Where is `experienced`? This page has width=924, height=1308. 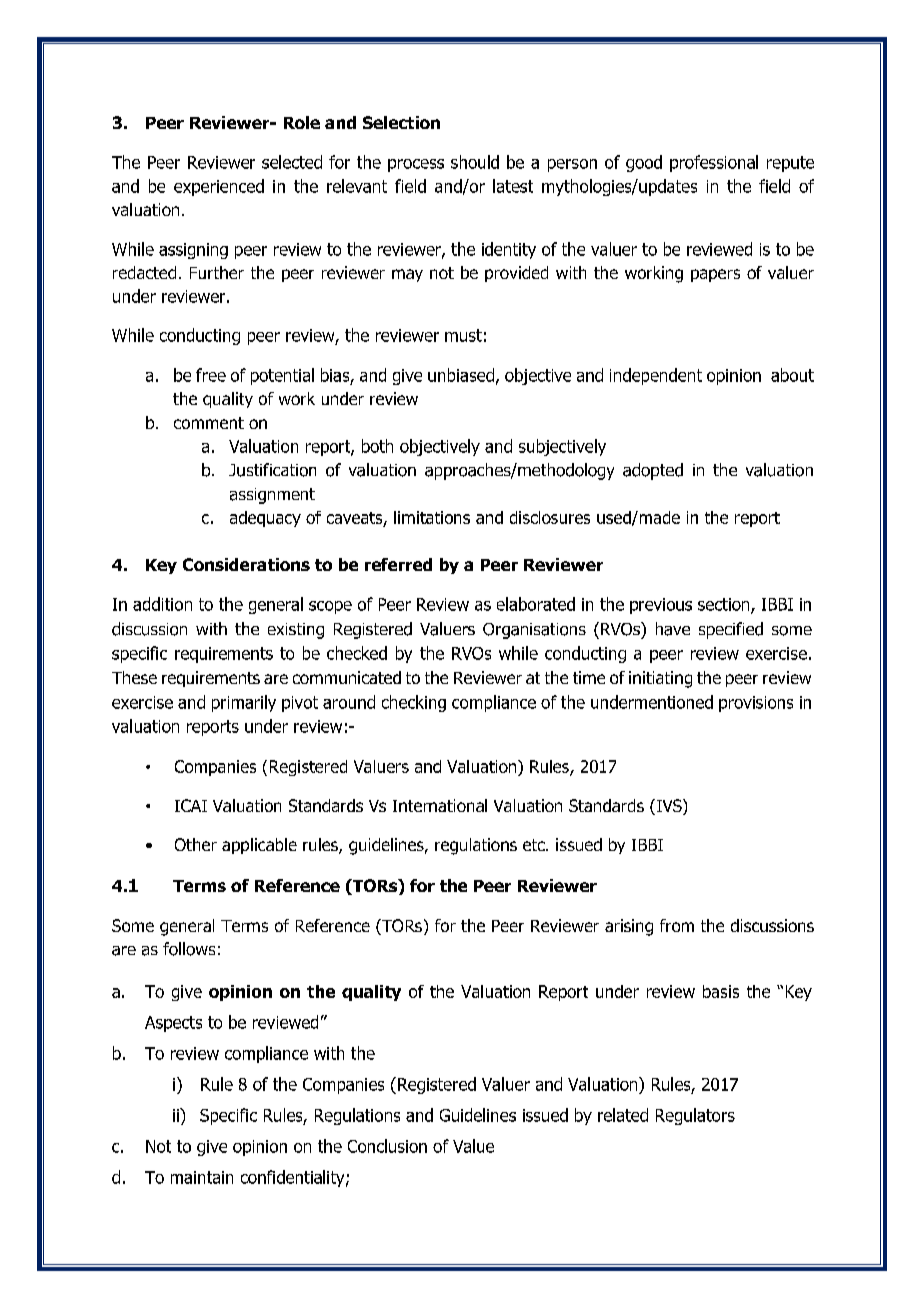 experienced is located at coordinates (219, 187).
